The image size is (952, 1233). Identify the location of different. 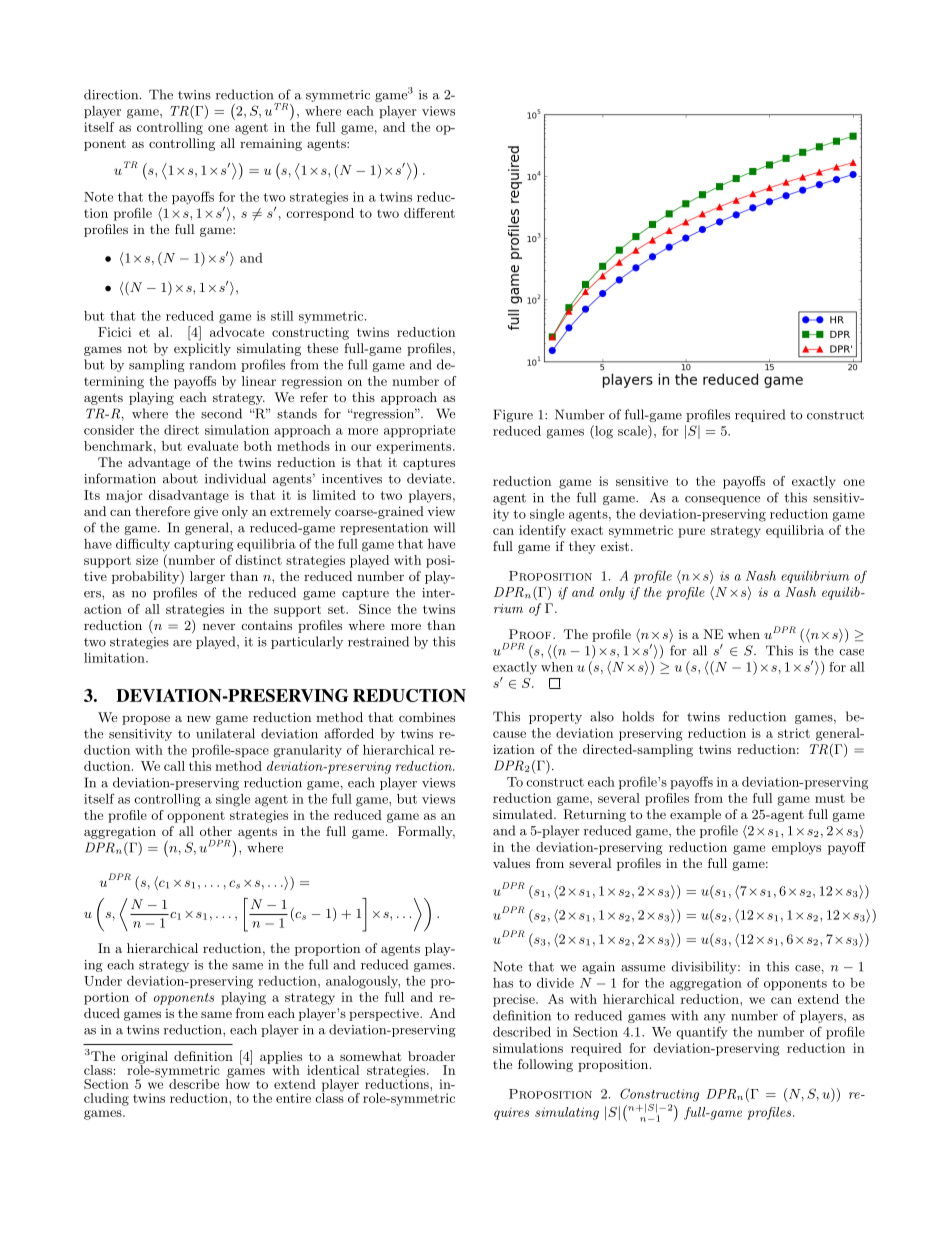
(429, 213).
